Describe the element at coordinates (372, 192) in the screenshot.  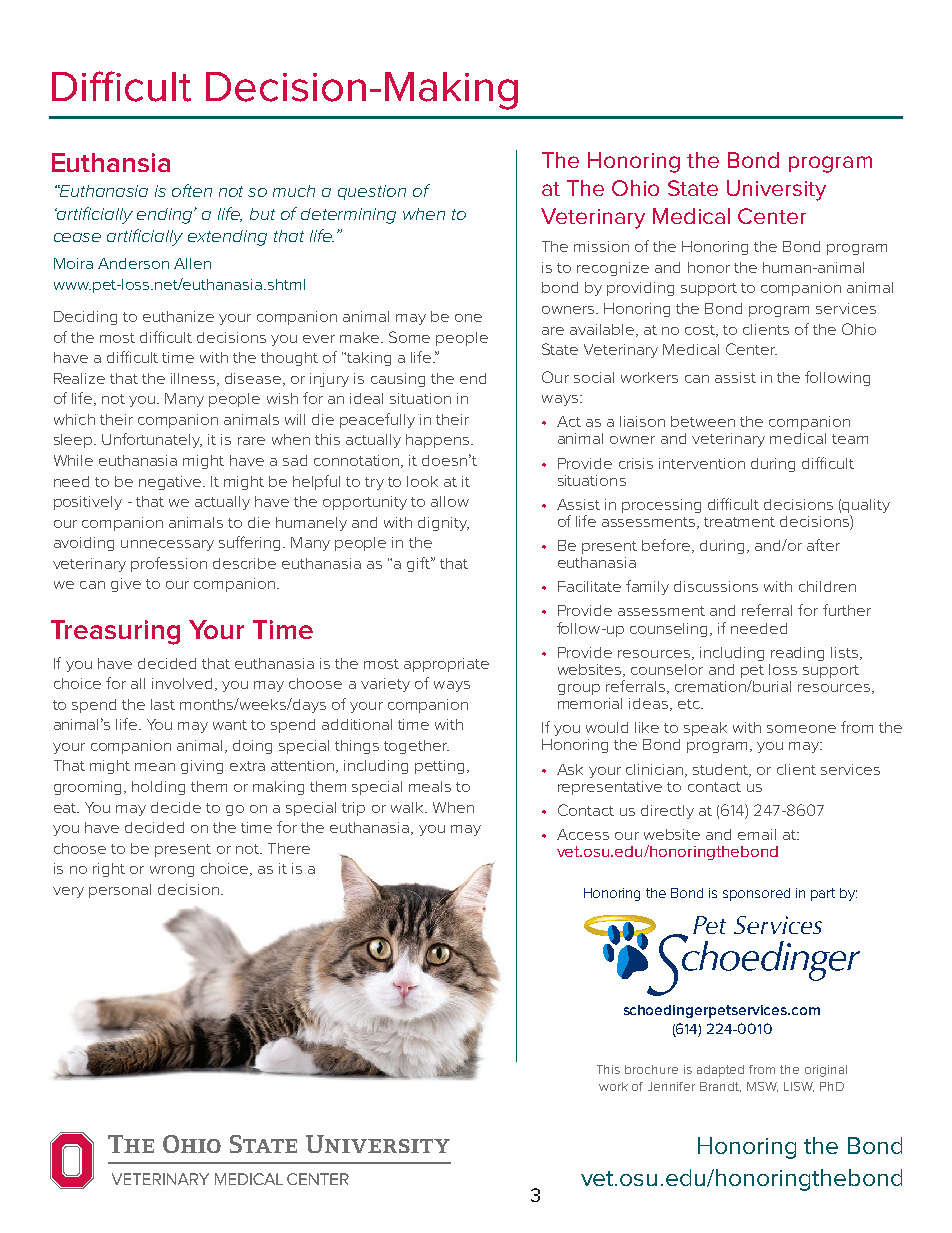
I see `question` at that location.
